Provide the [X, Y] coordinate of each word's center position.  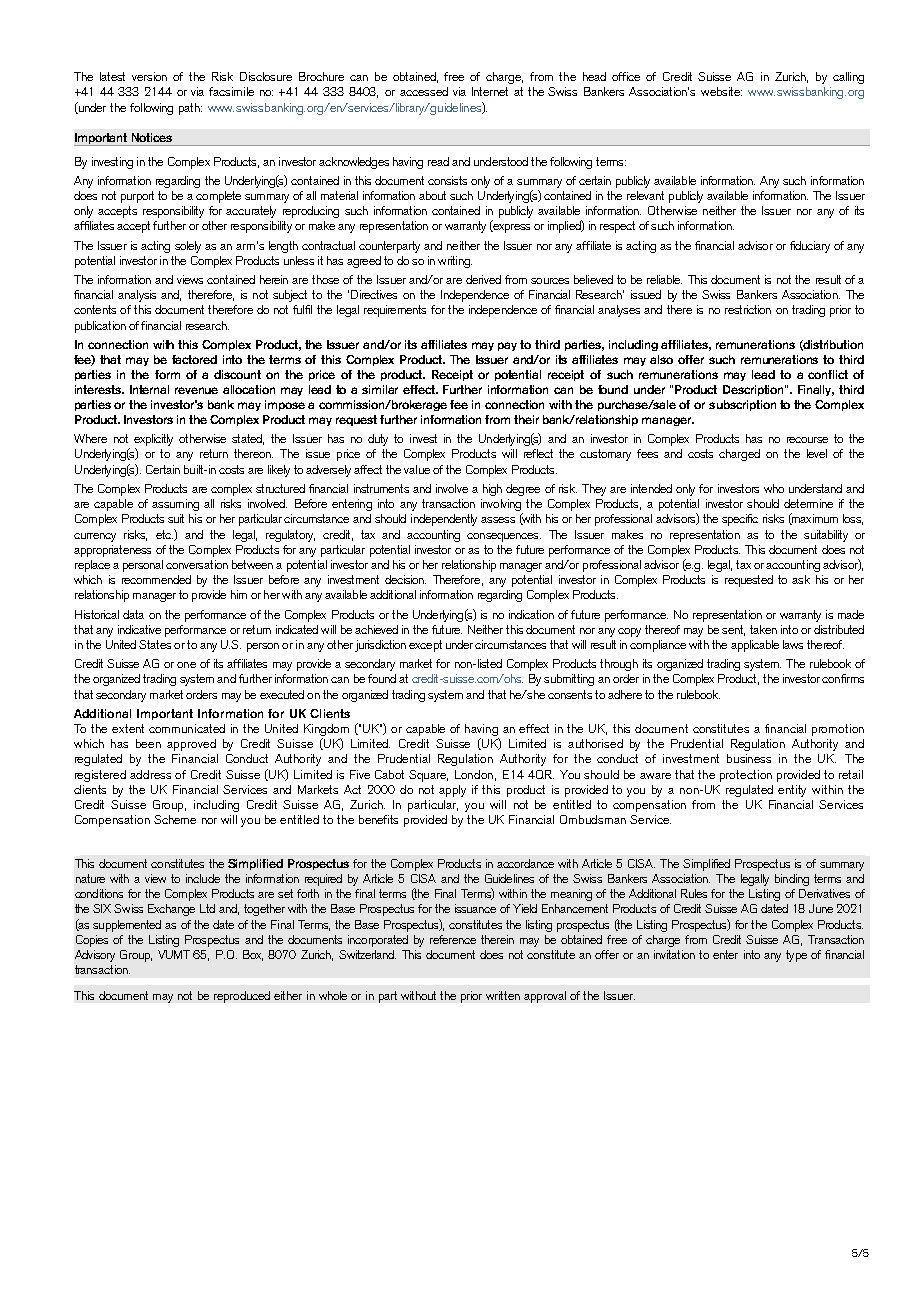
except [425, 646]
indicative [139, 629]
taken [763, 629]
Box [253, 955]
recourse [807, 440]
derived [483, 279]
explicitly [153, 441]
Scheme [175, 819]
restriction [748, 309]
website [721, 91]
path [190, 109]
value [417, 469]
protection [746, 776]
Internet [490, 91]
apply [452, 791]
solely [188, 247]
